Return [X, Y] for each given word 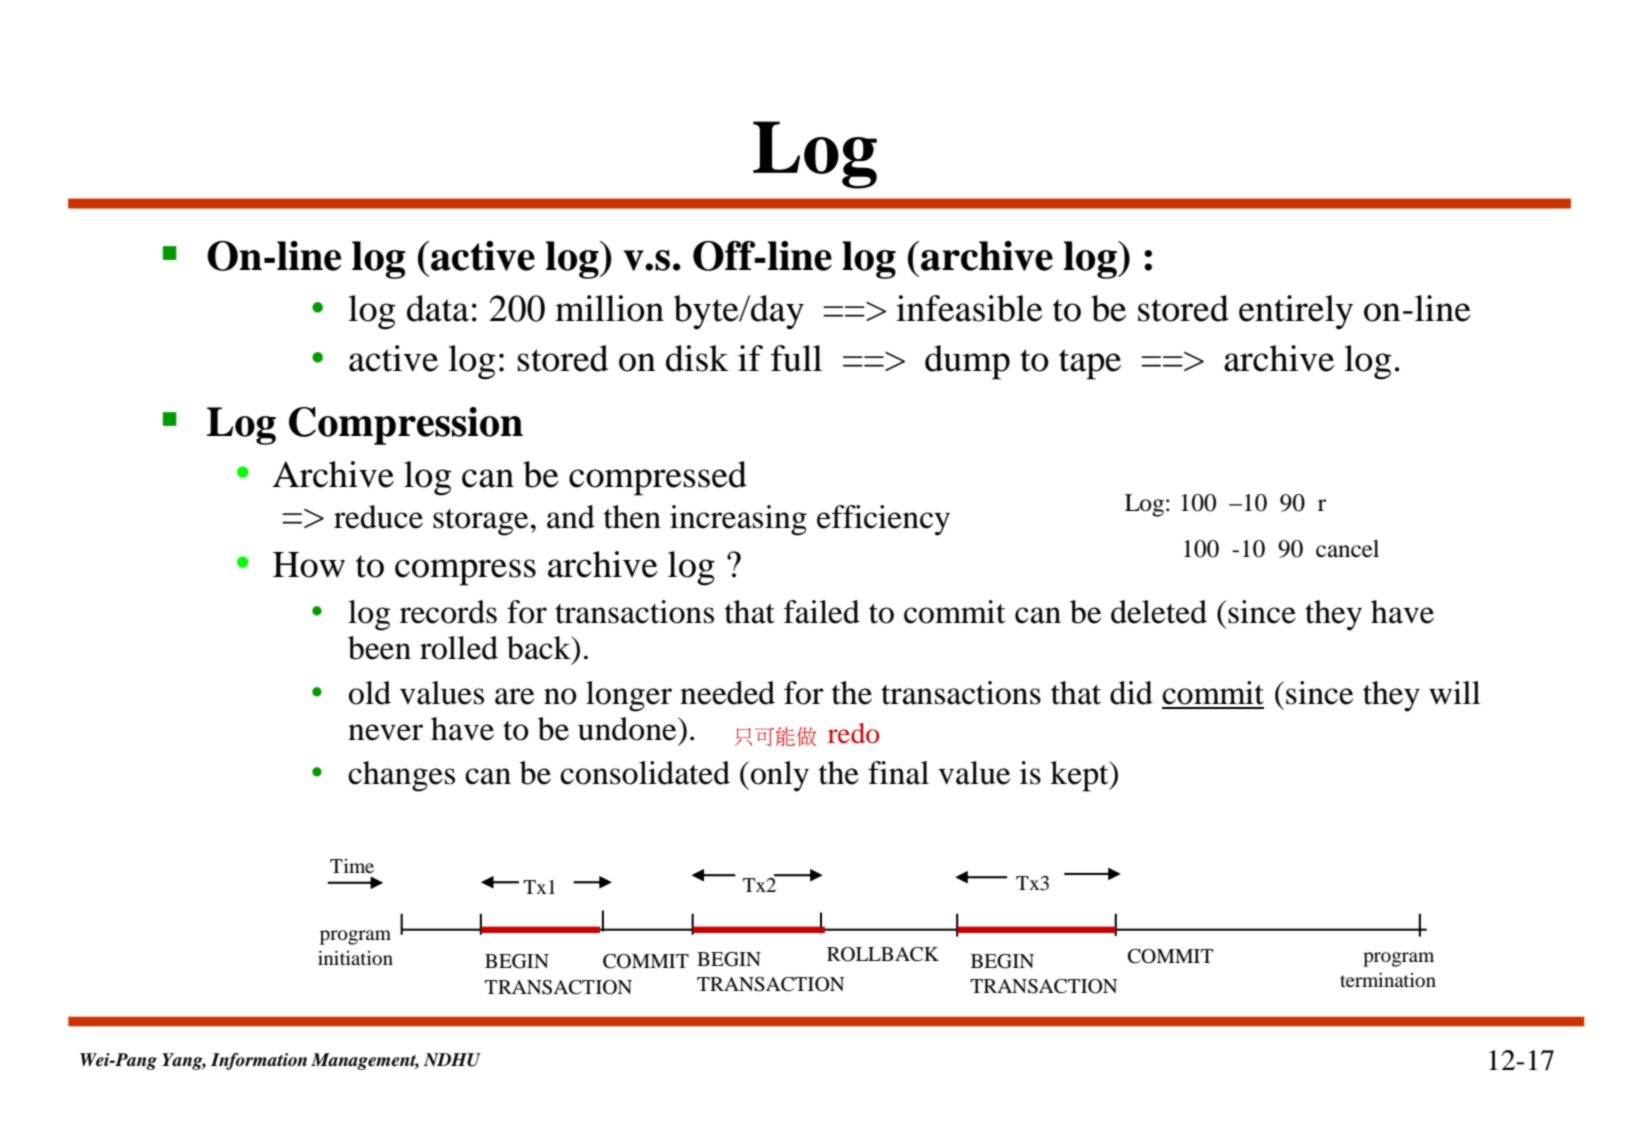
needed [727, 693]
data [438, 308]
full [796, 358]
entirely [1296, 312]
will [1455, 693]
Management [365, 1061]
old [370, 693]
